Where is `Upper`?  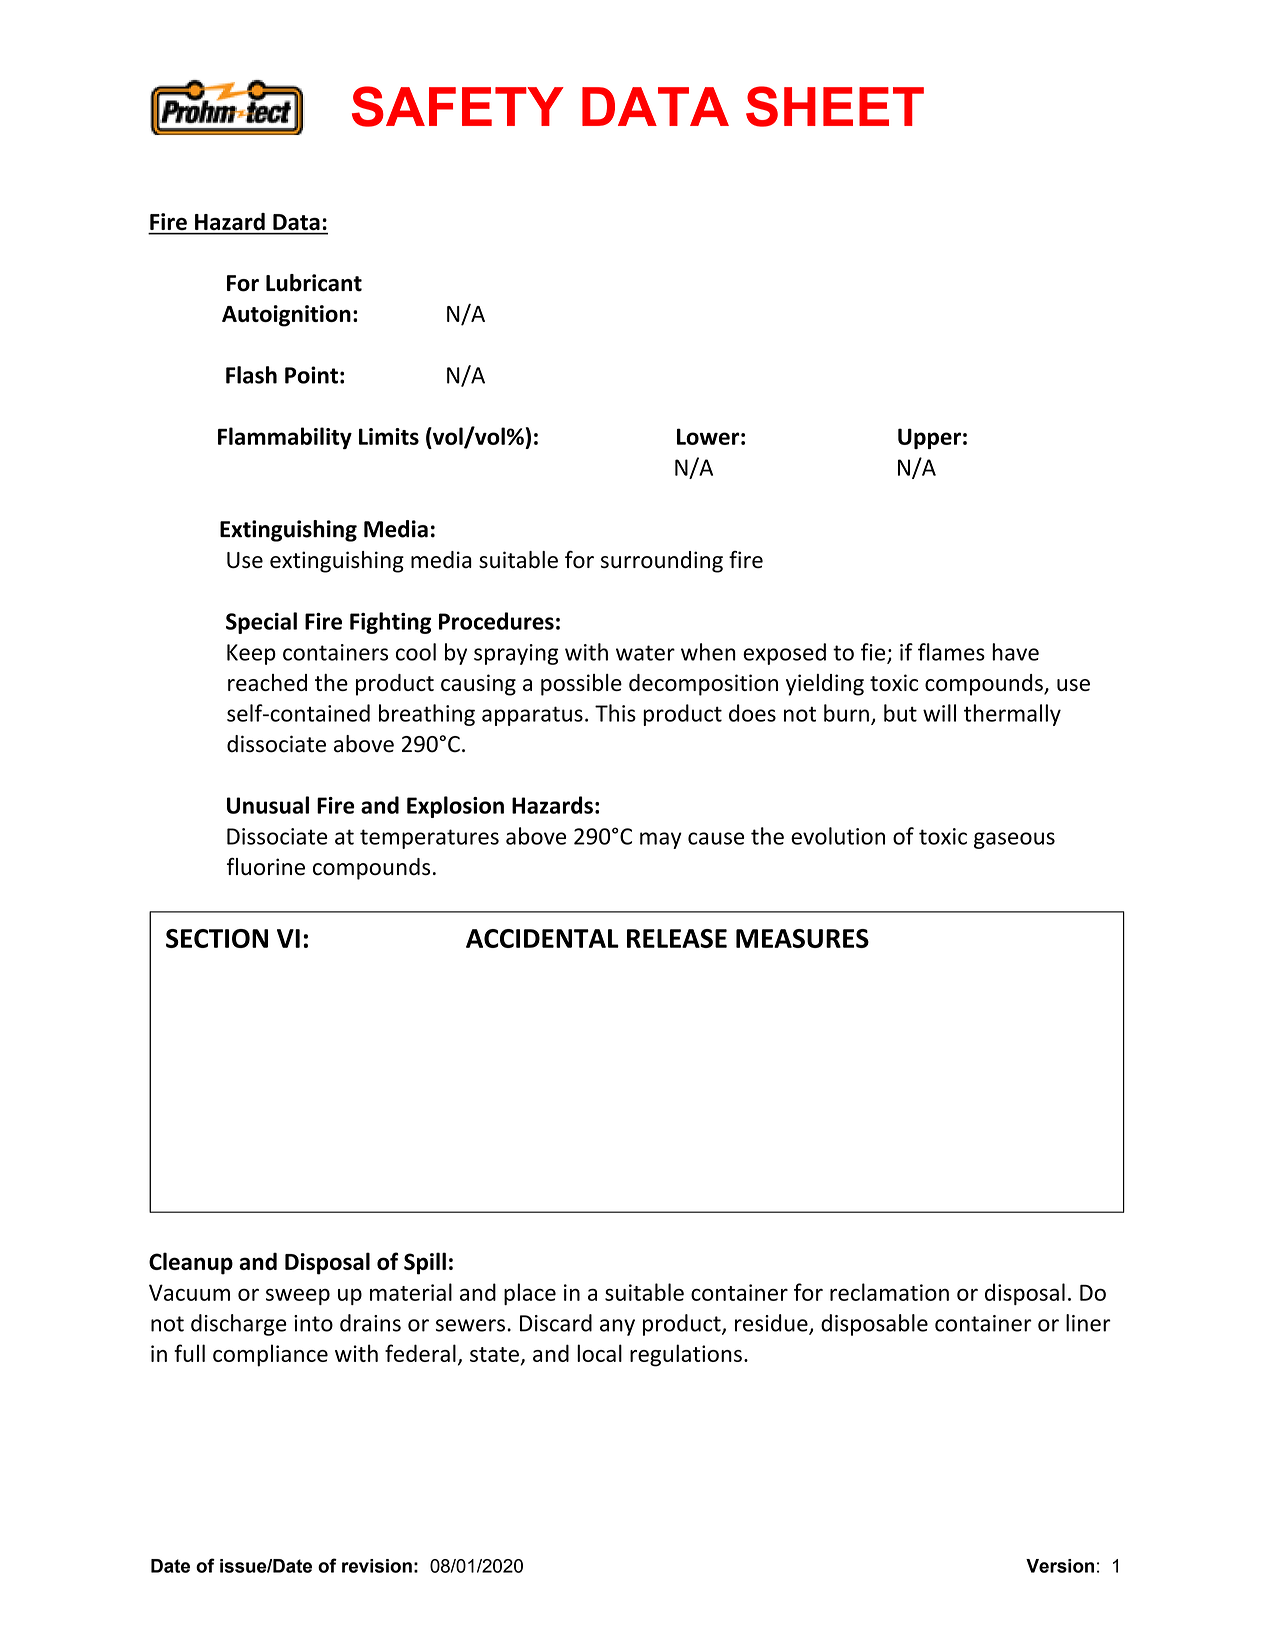 Upper is located at coordinates (929, 438).
